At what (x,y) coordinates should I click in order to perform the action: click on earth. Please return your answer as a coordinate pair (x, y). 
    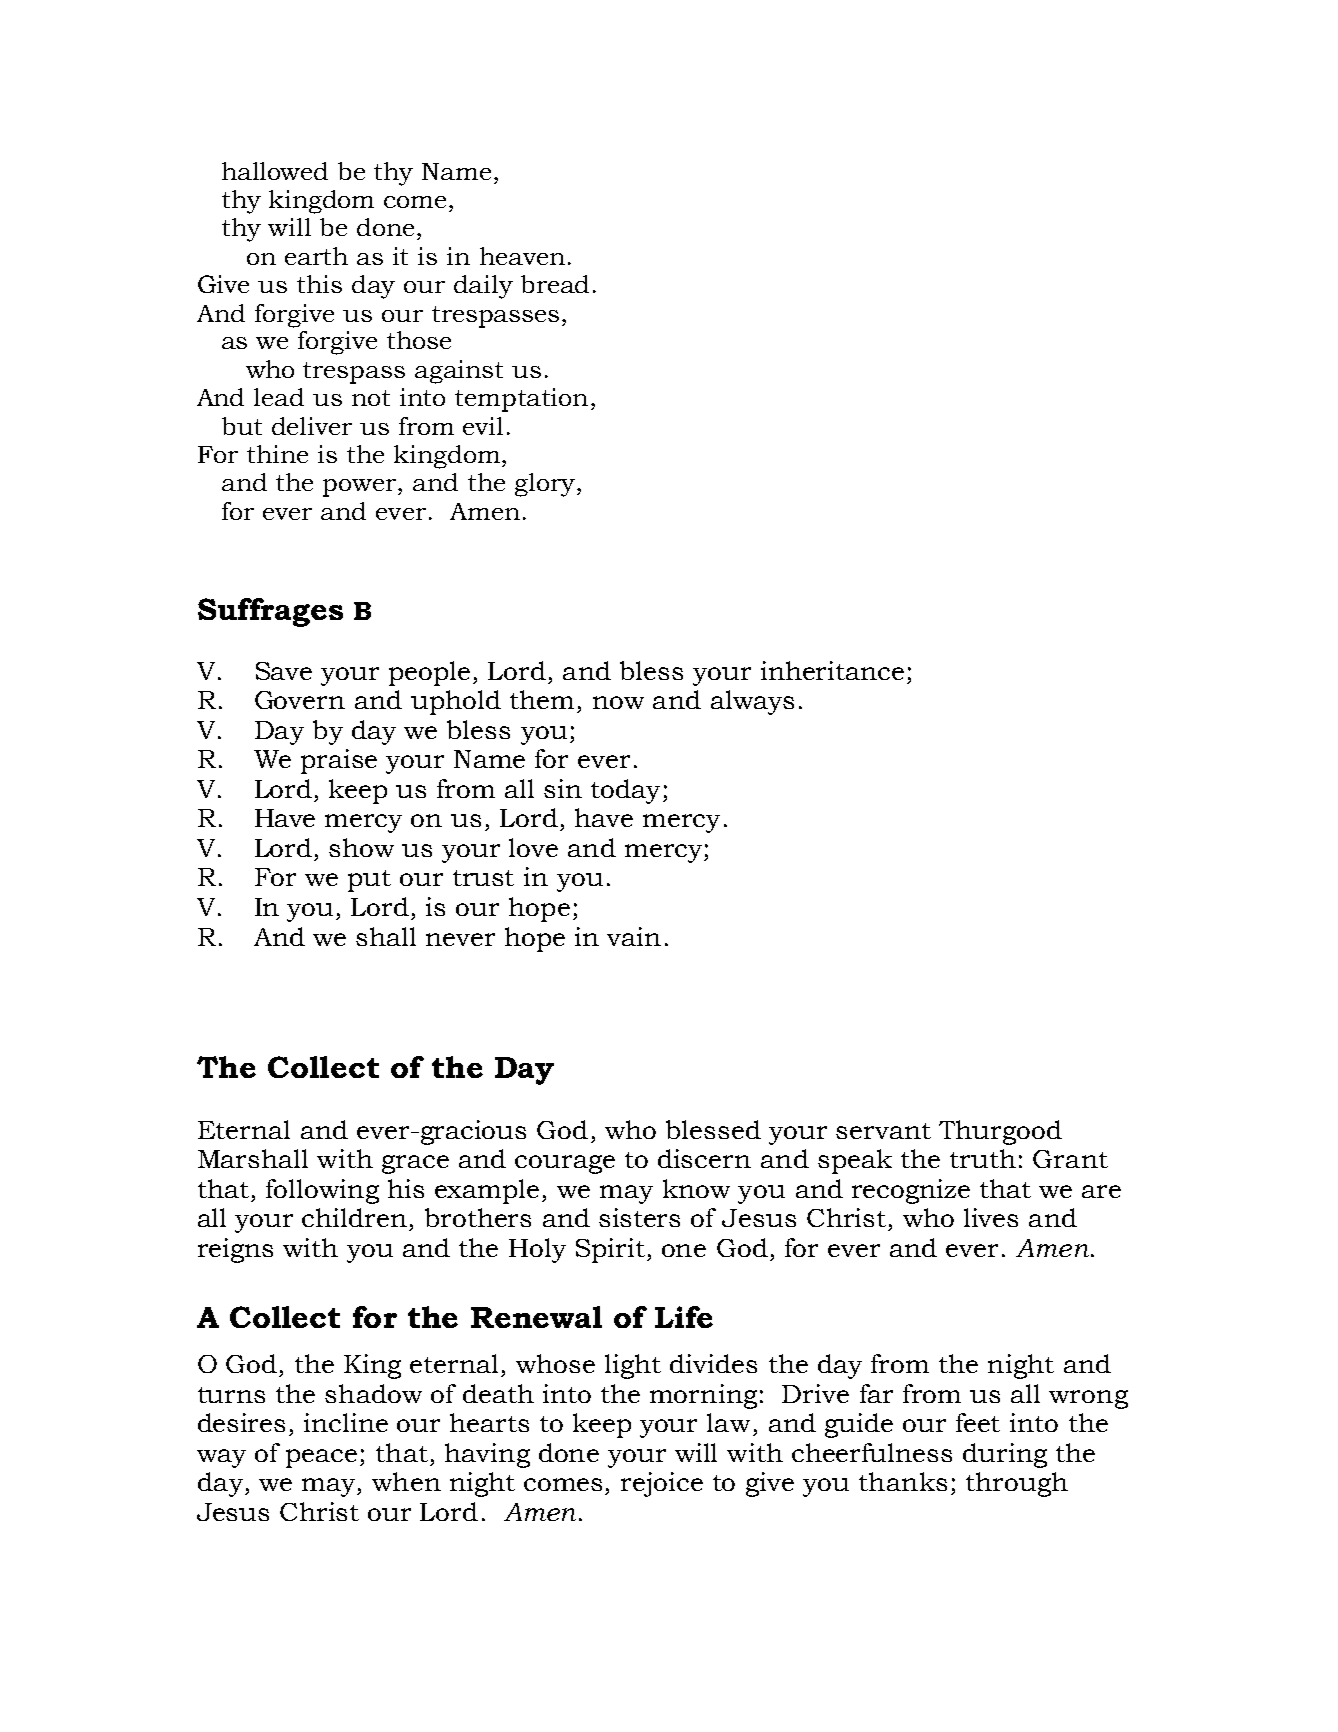
    Looking at the image, I should click on (316, 256).
